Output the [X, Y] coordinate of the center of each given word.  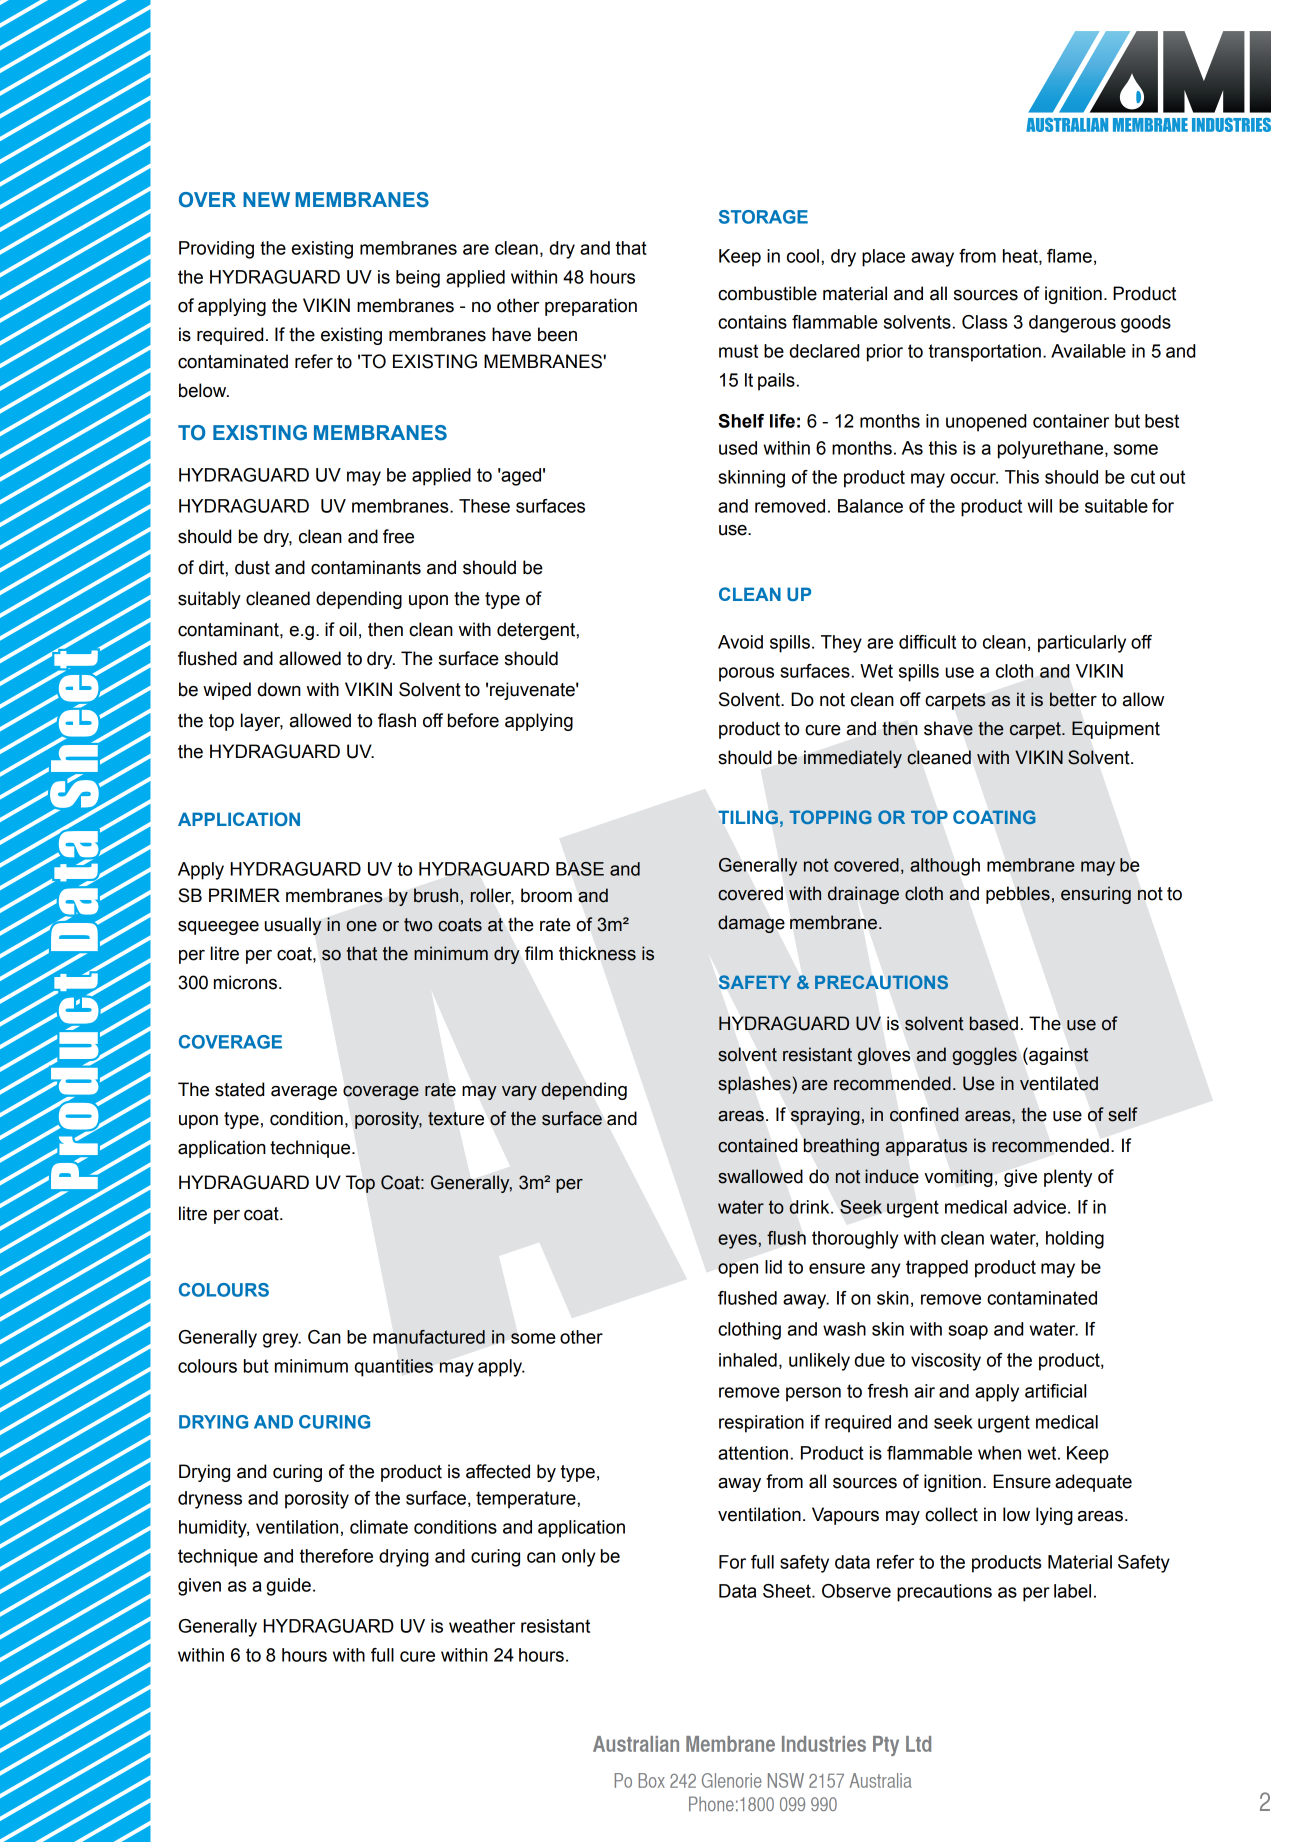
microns [245, 982]
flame [1069, 256]
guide [288, 1587]
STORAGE [763, 217]
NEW [266, 199]
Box [651, 1780]
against [1058, 1056]
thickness [597, 953]
